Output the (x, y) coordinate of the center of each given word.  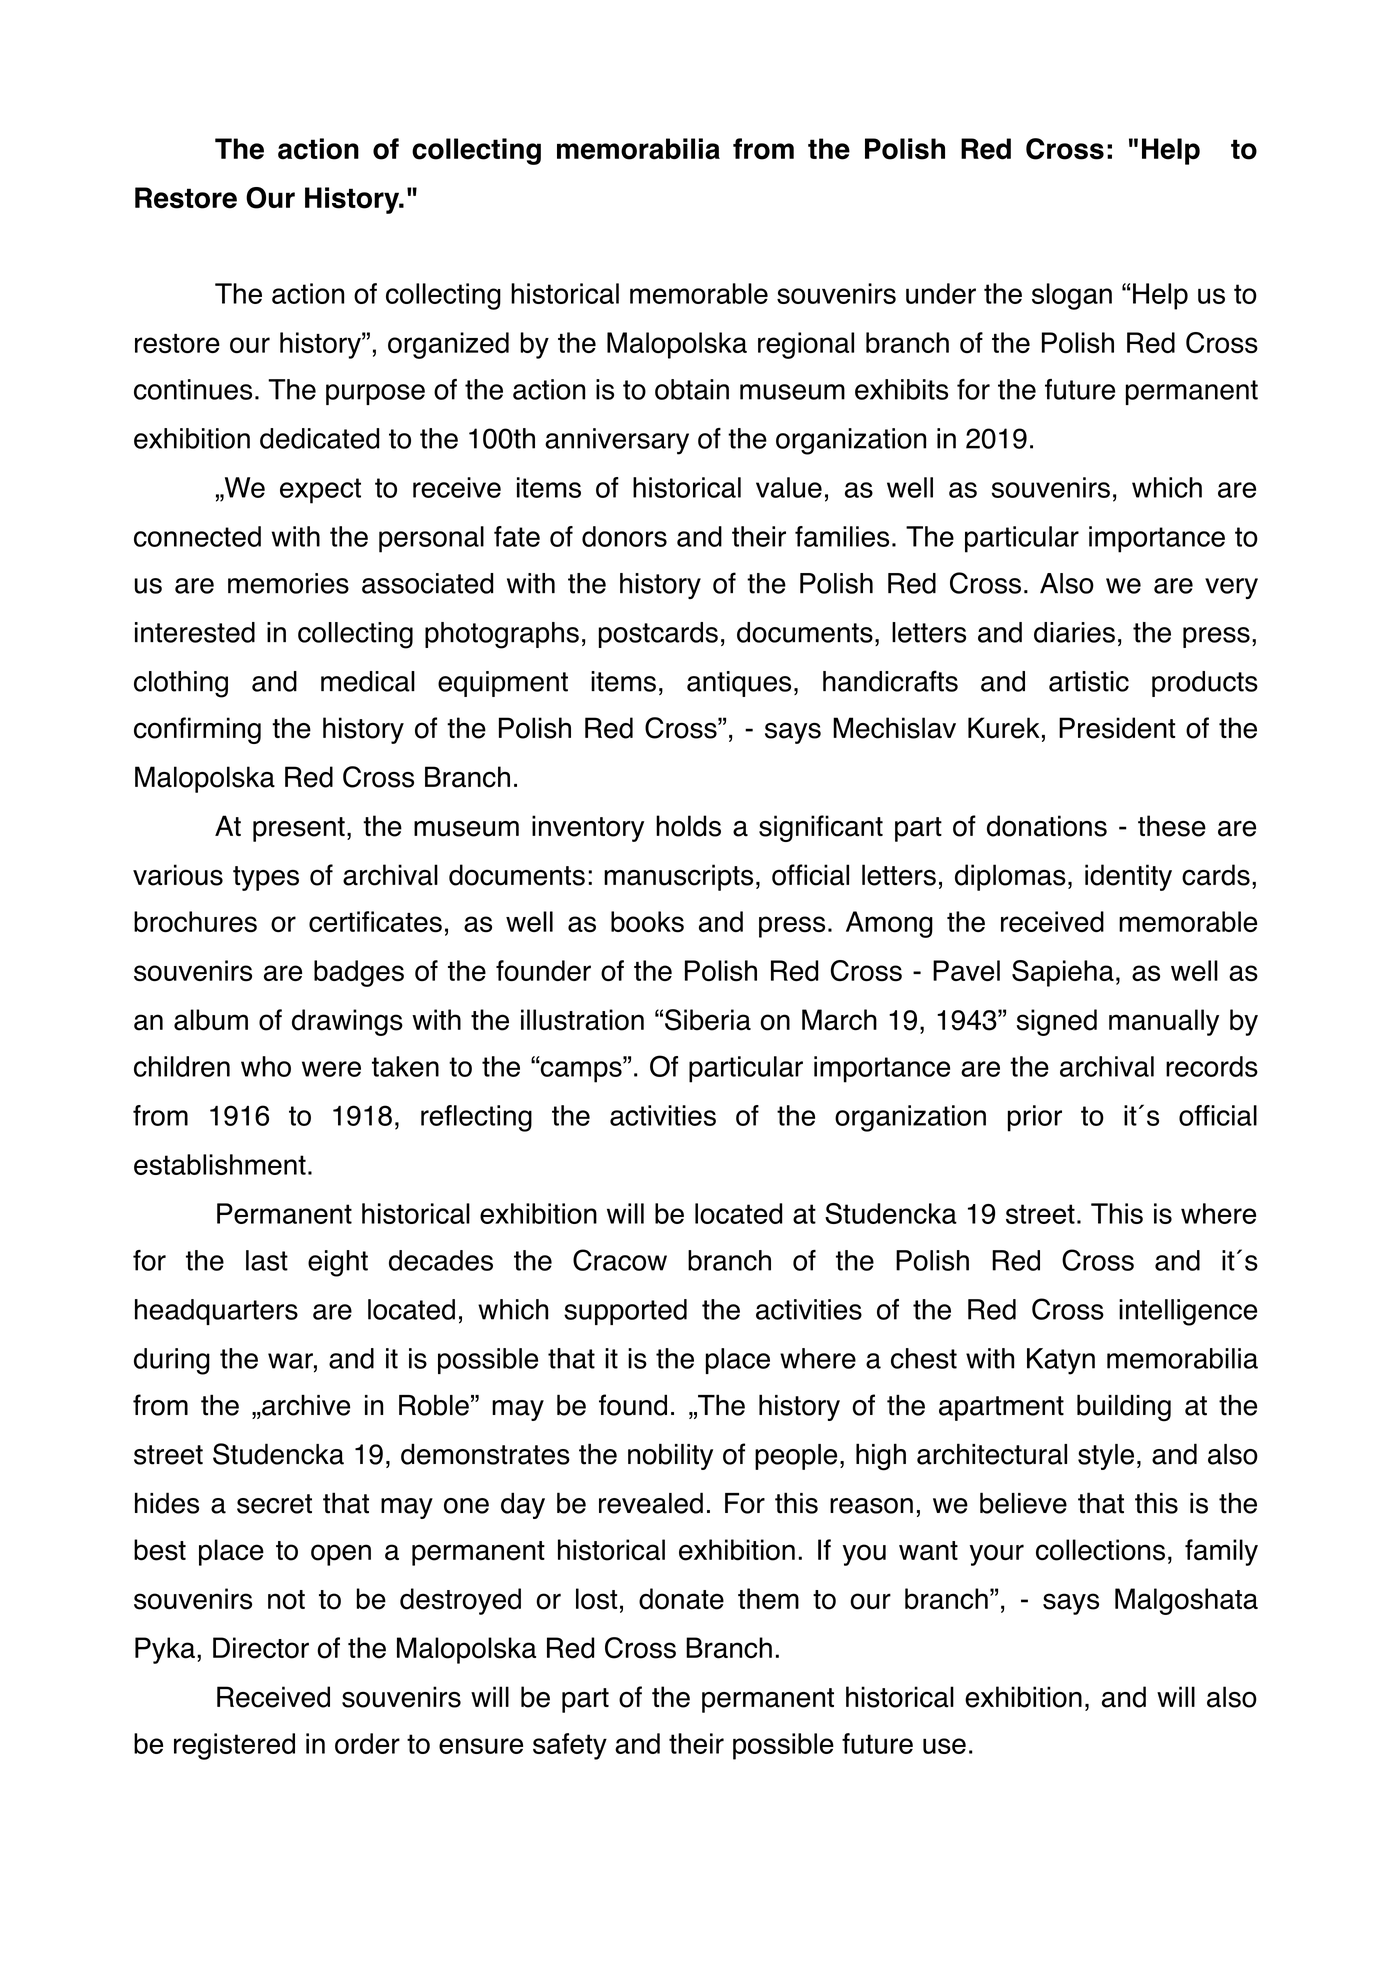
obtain (692, 389)
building (1124, 1408)
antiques (739, 684)
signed (1057, 1022)
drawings (347, 1022)
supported (625, 1312)
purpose (375, 394)
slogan (1072, 296)
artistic (1089, 681)
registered (234, 1746)
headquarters (216, 1312)
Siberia (708, 1020)
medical (368, 681)
